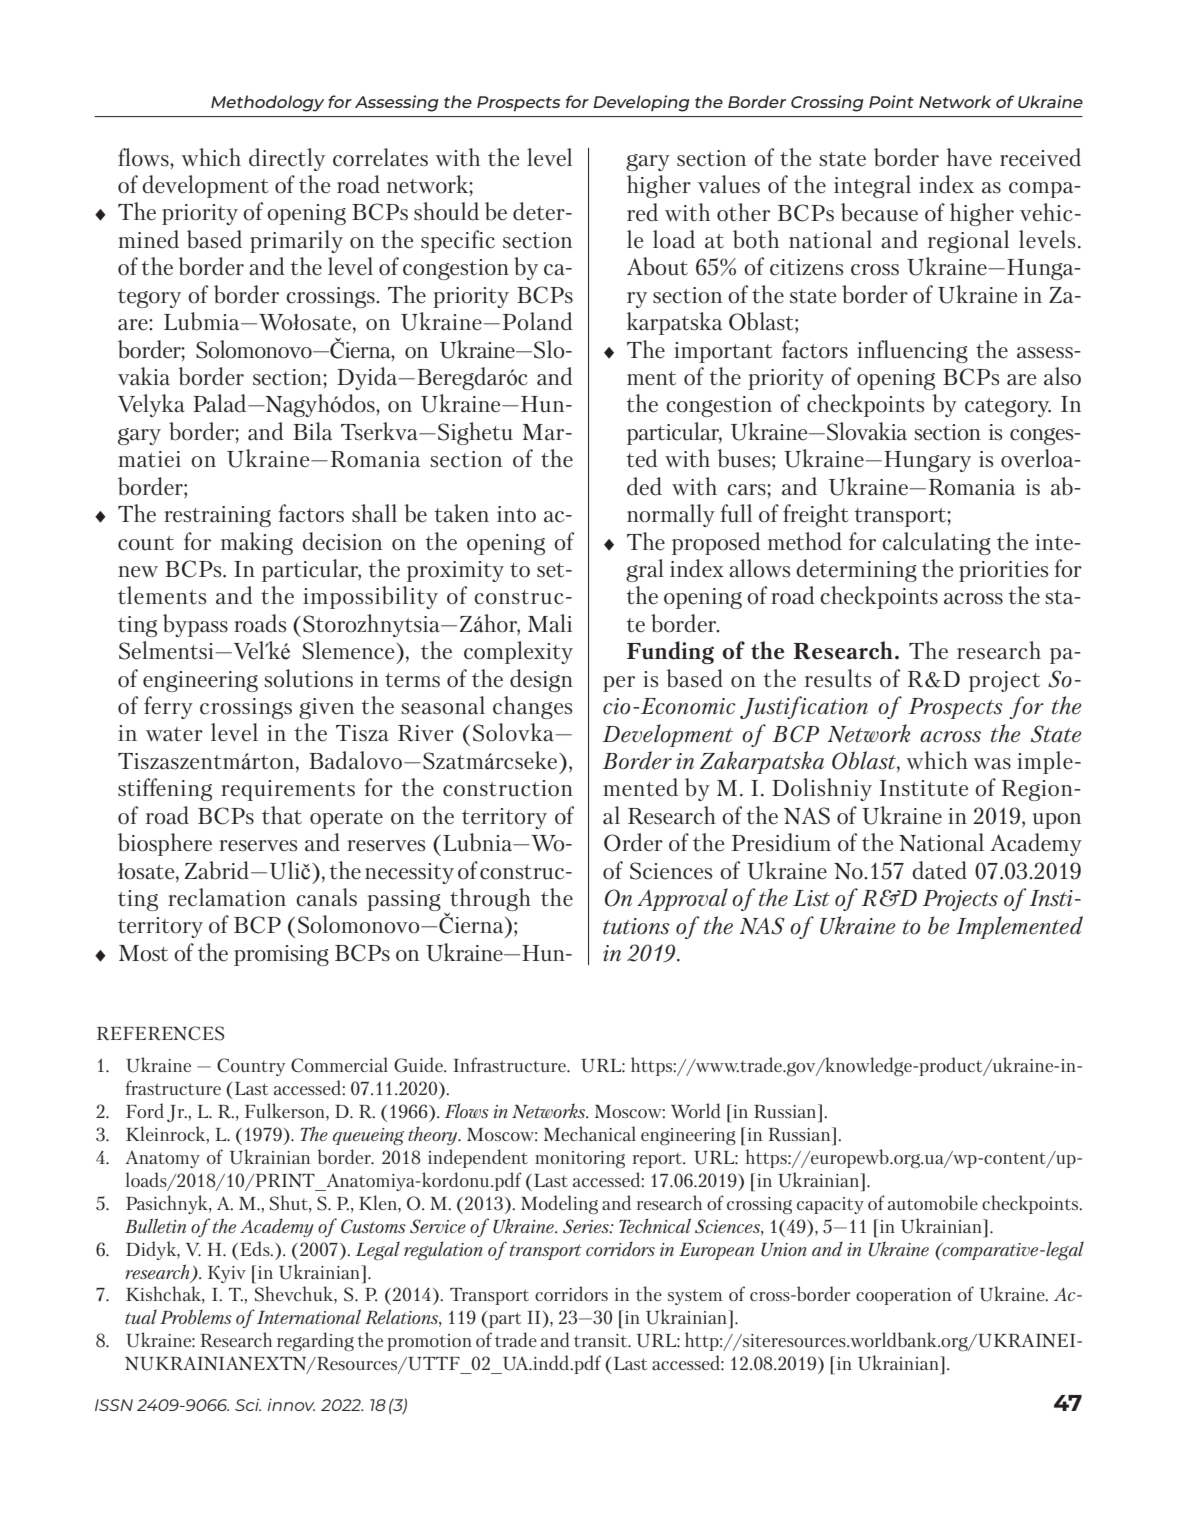 Image resolution: width=1183 pixels, height=1537 pixels. Describe the element at coordinates (590, 1133) in the screenshot. I see `Mechanical` at that location.
